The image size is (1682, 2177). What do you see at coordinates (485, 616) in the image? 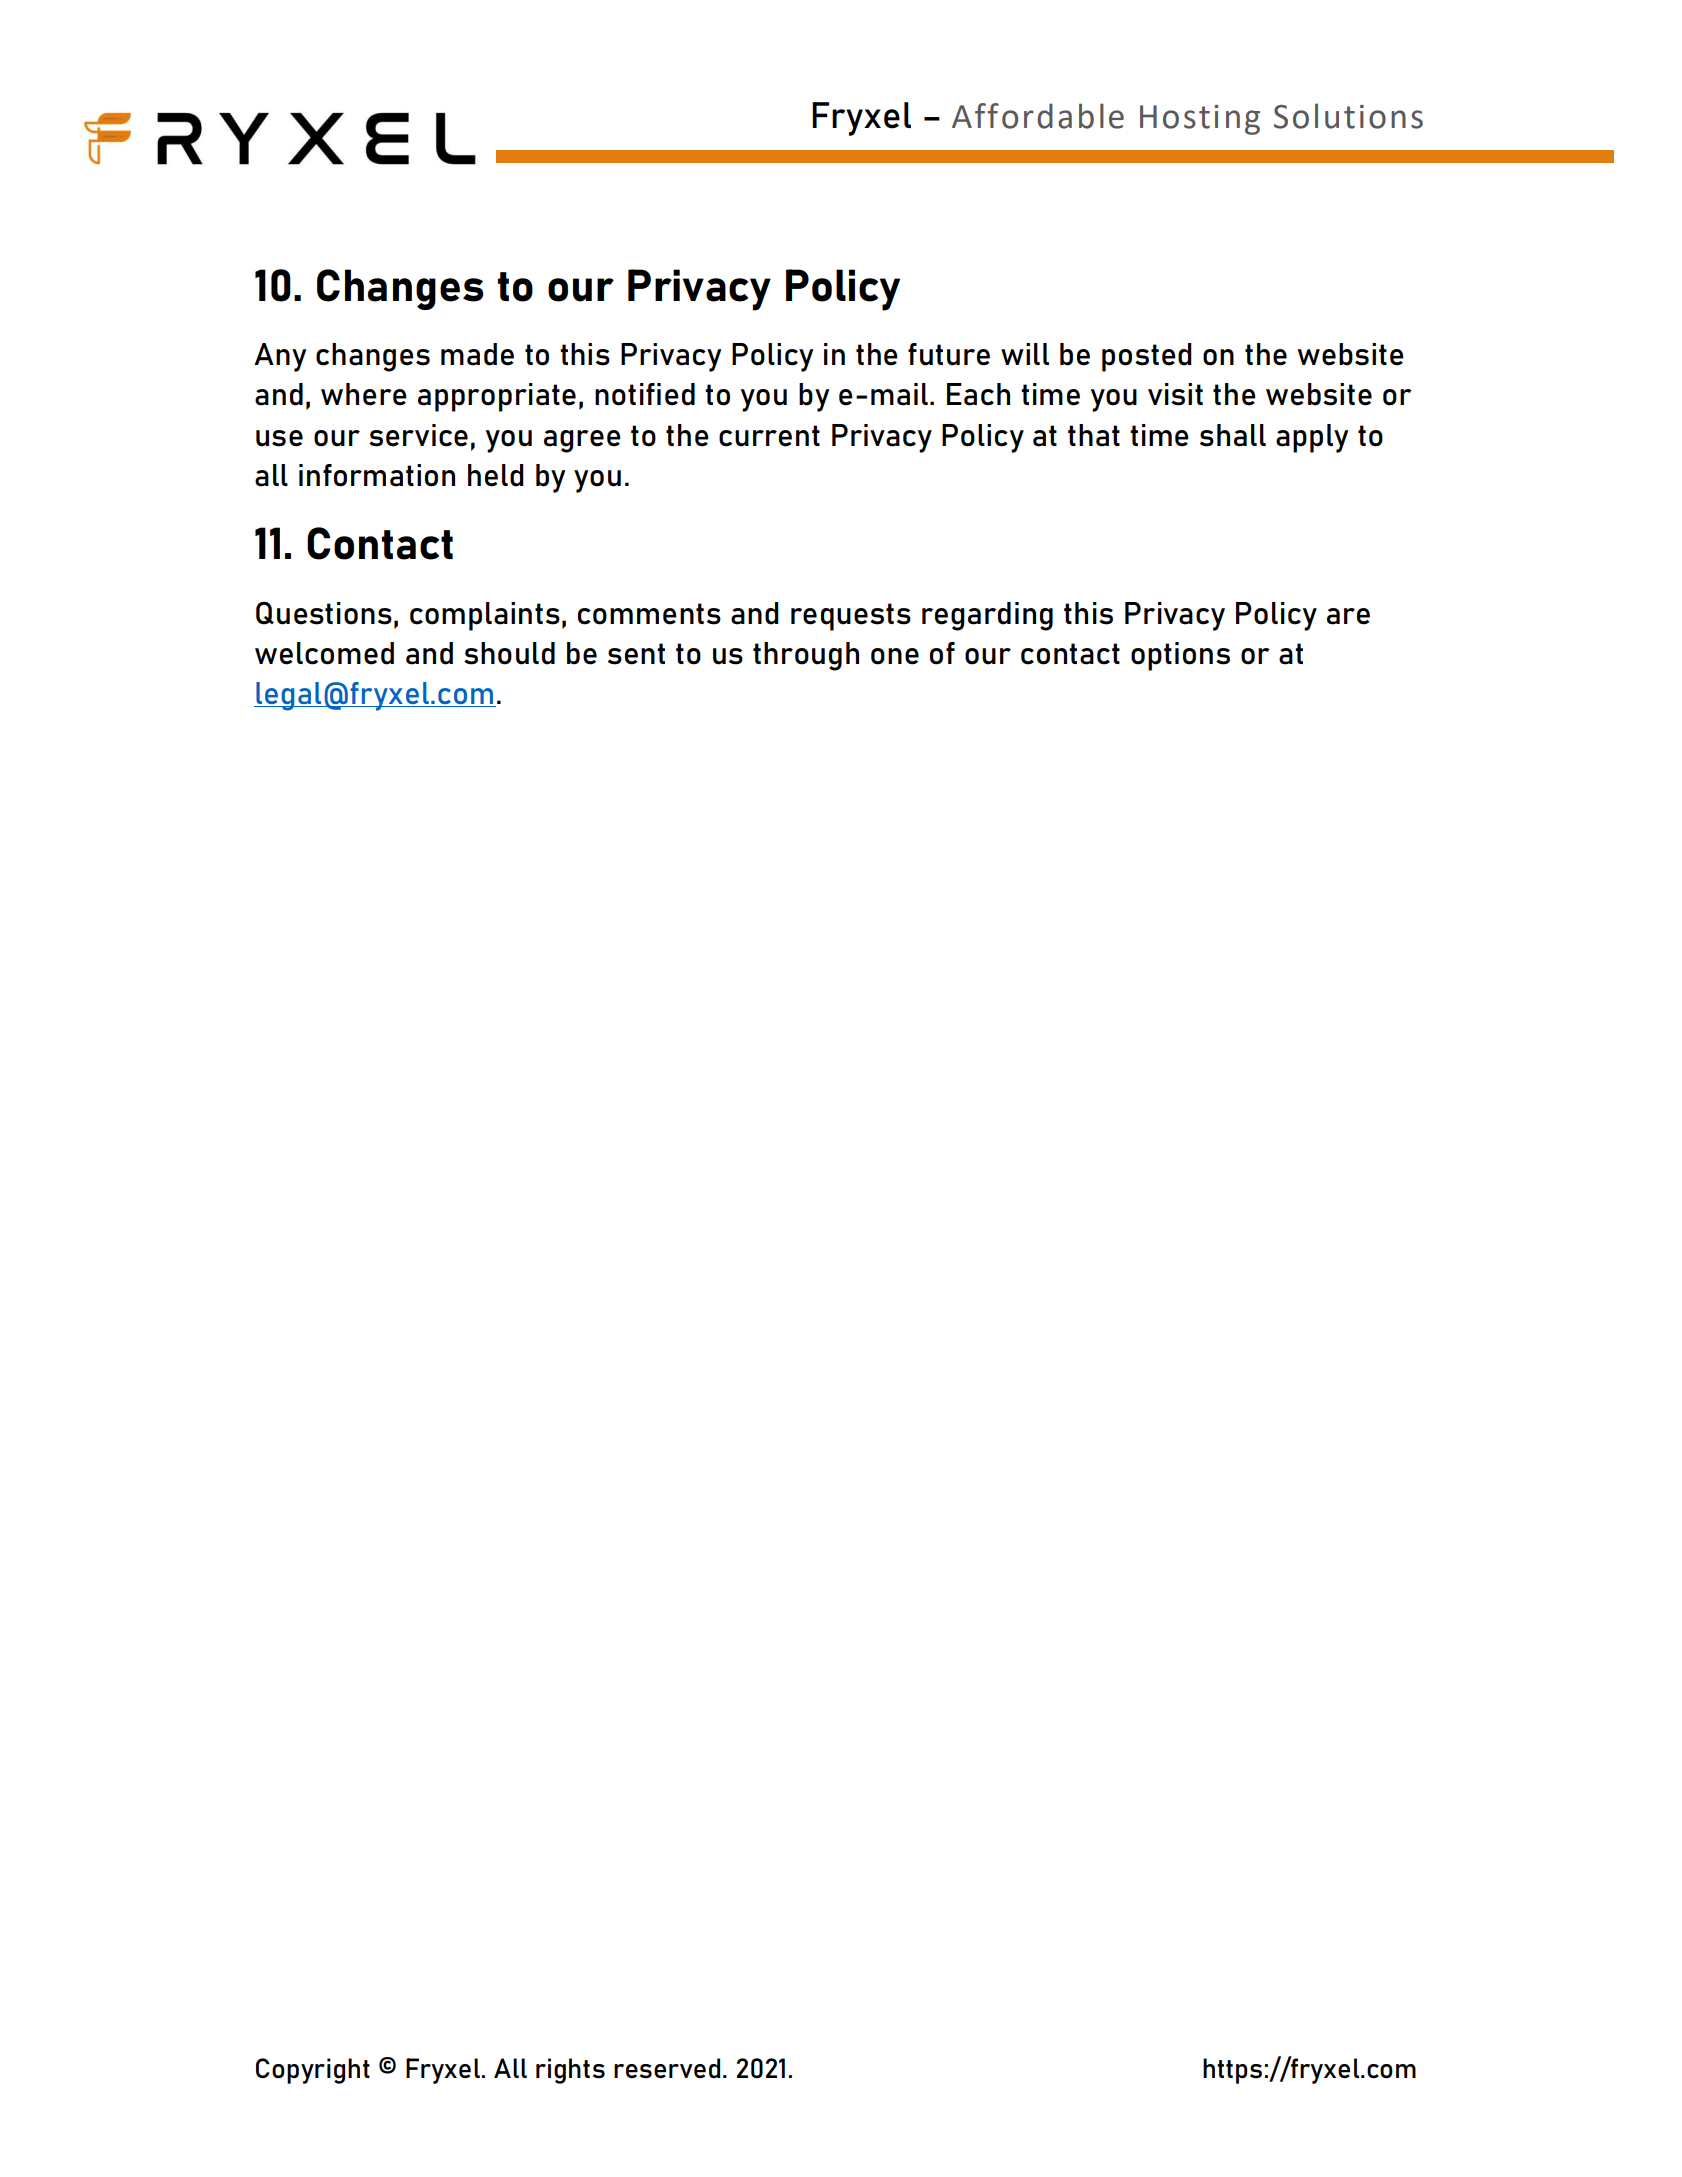
I see `complaints` at bounding box center [485, 616].
